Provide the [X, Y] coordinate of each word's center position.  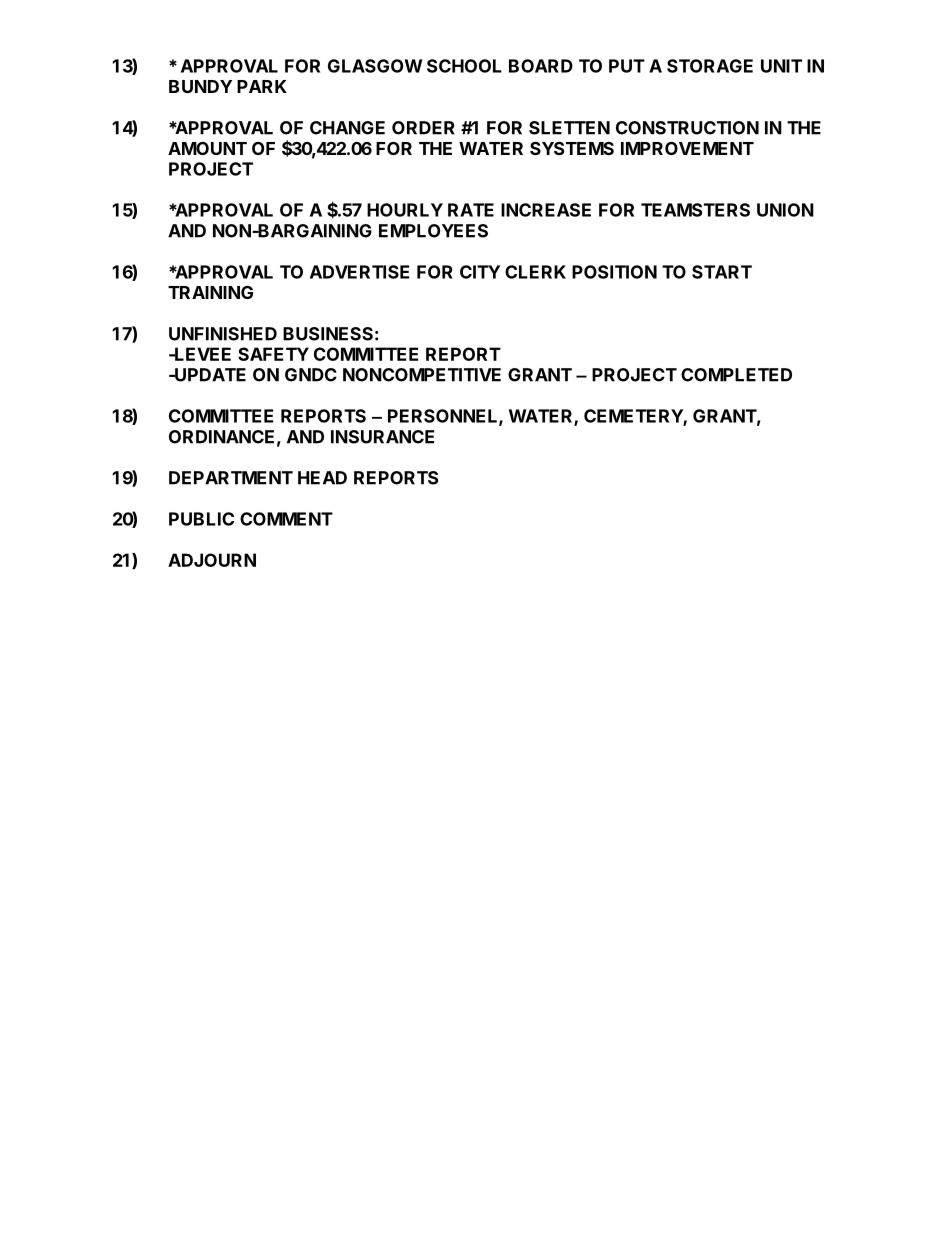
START [722, 272]
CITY [480, 272]
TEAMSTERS [695, 210]
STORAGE [710, 66]
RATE [471, 210]
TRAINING [210, 292]
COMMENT [286, 519]
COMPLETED [736, 375]
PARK [262, 86]
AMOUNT [207, 148]
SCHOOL [464, 66]
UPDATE [209, 375]
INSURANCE [382, 437]
